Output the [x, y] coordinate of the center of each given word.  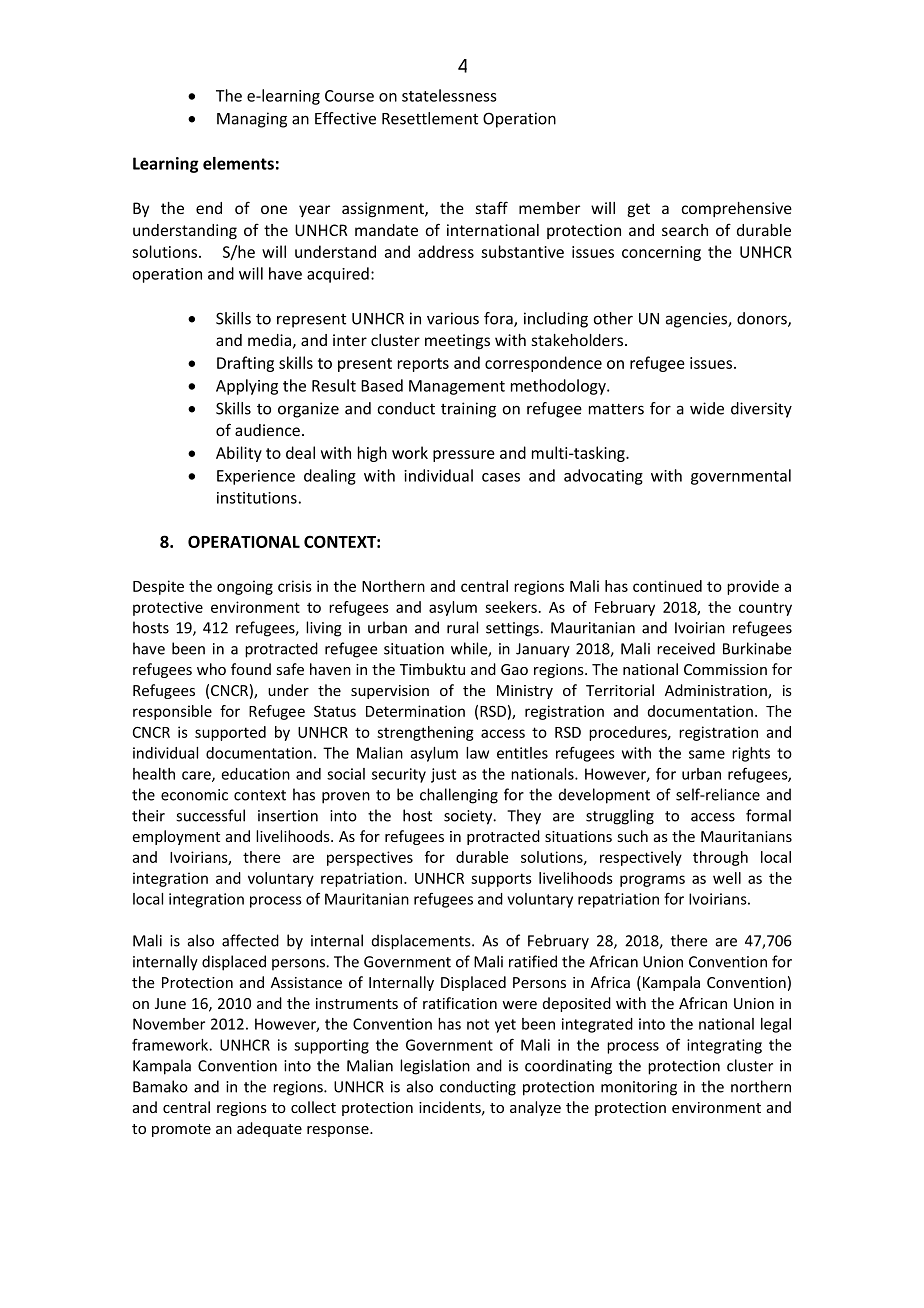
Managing [252, 120]
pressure [464, 456]
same [707, 754]
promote [181, 1130]
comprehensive [736, 209]
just [443, 775]
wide [707, 408]
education [255, 774]
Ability [239, 454]
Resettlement [430, 118]
